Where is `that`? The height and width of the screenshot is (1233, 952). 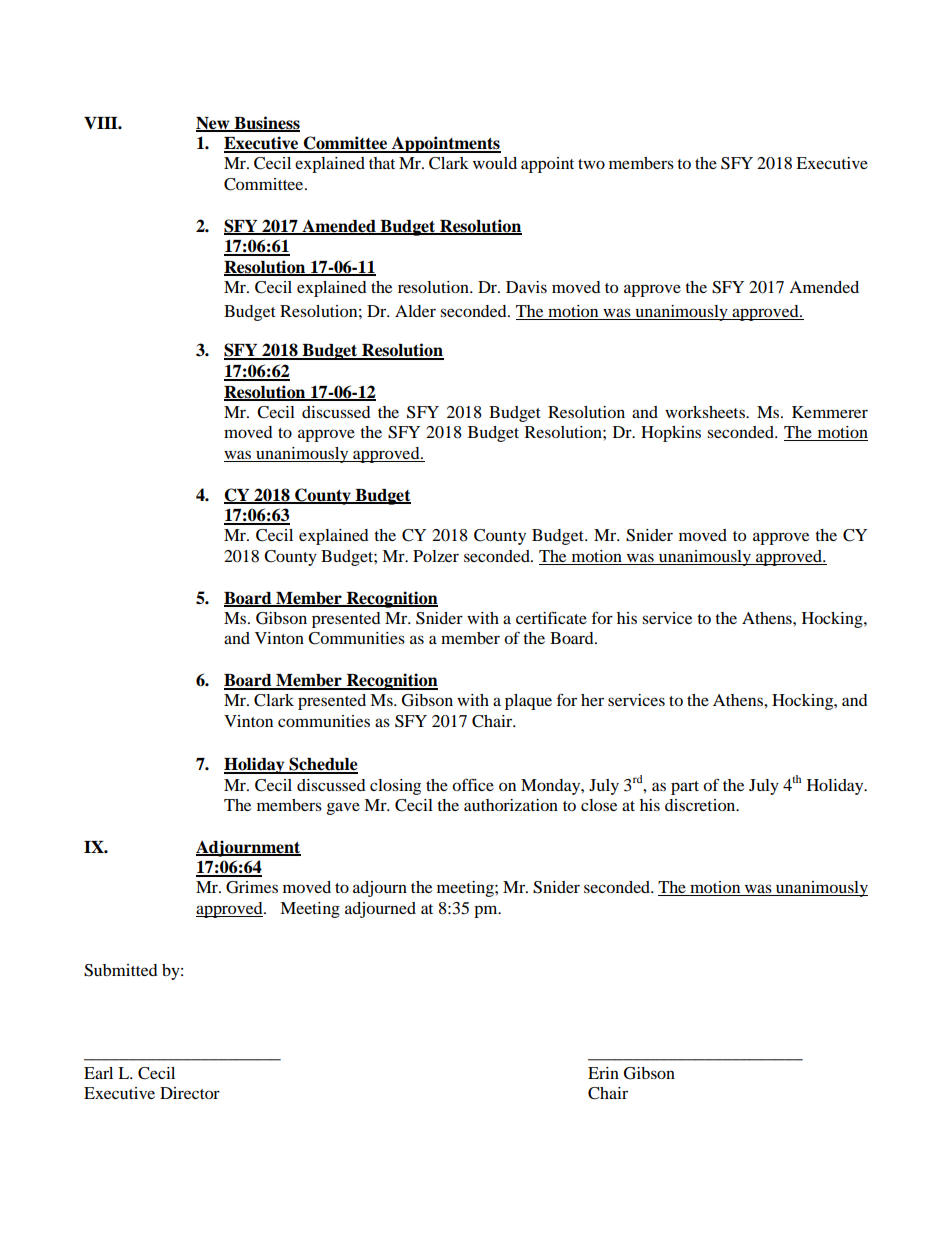
that is located at coordinates (382, 163).
